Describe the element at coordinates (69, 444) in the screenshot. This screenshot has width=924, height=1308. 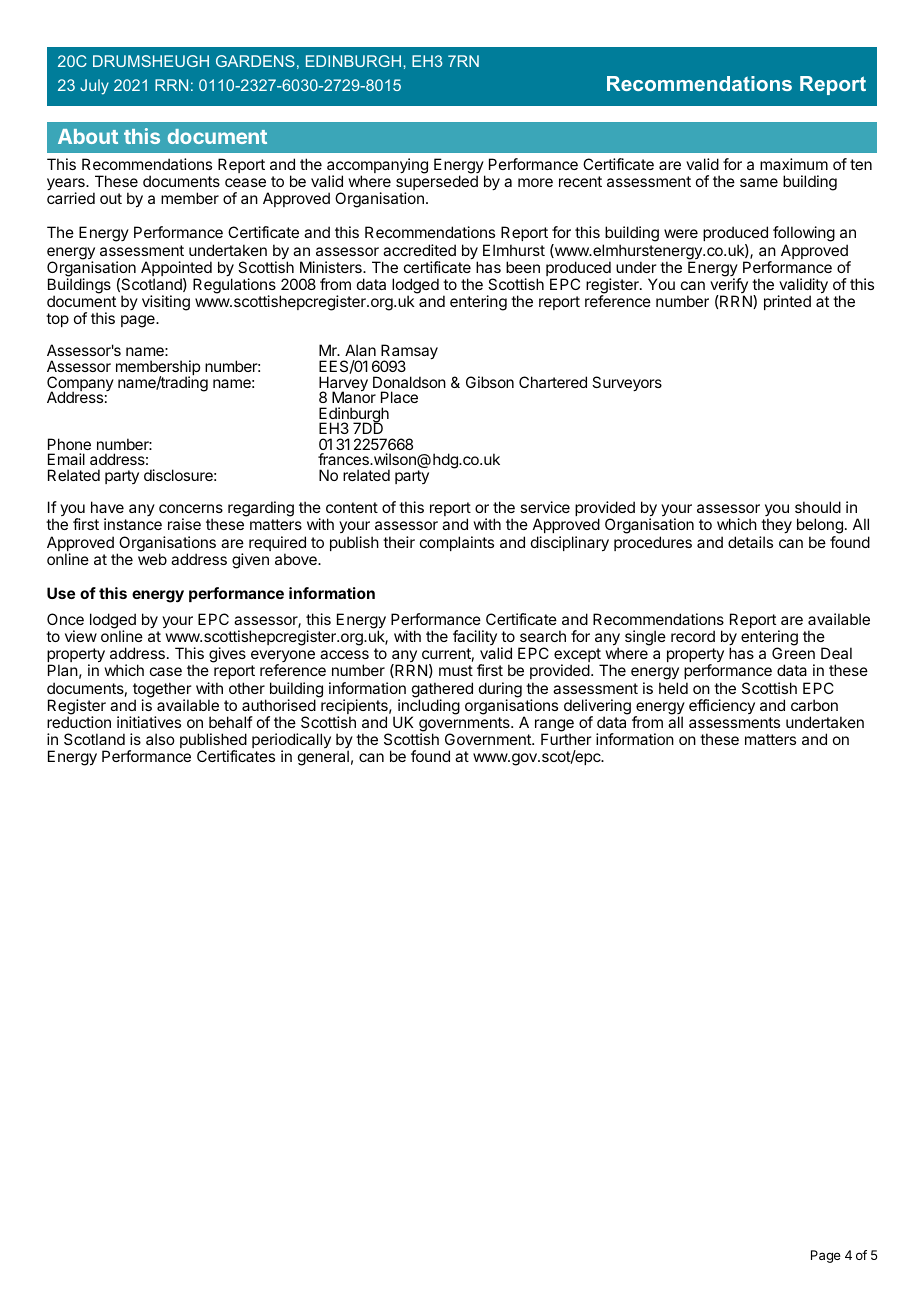
I see `Phone` at that location.
